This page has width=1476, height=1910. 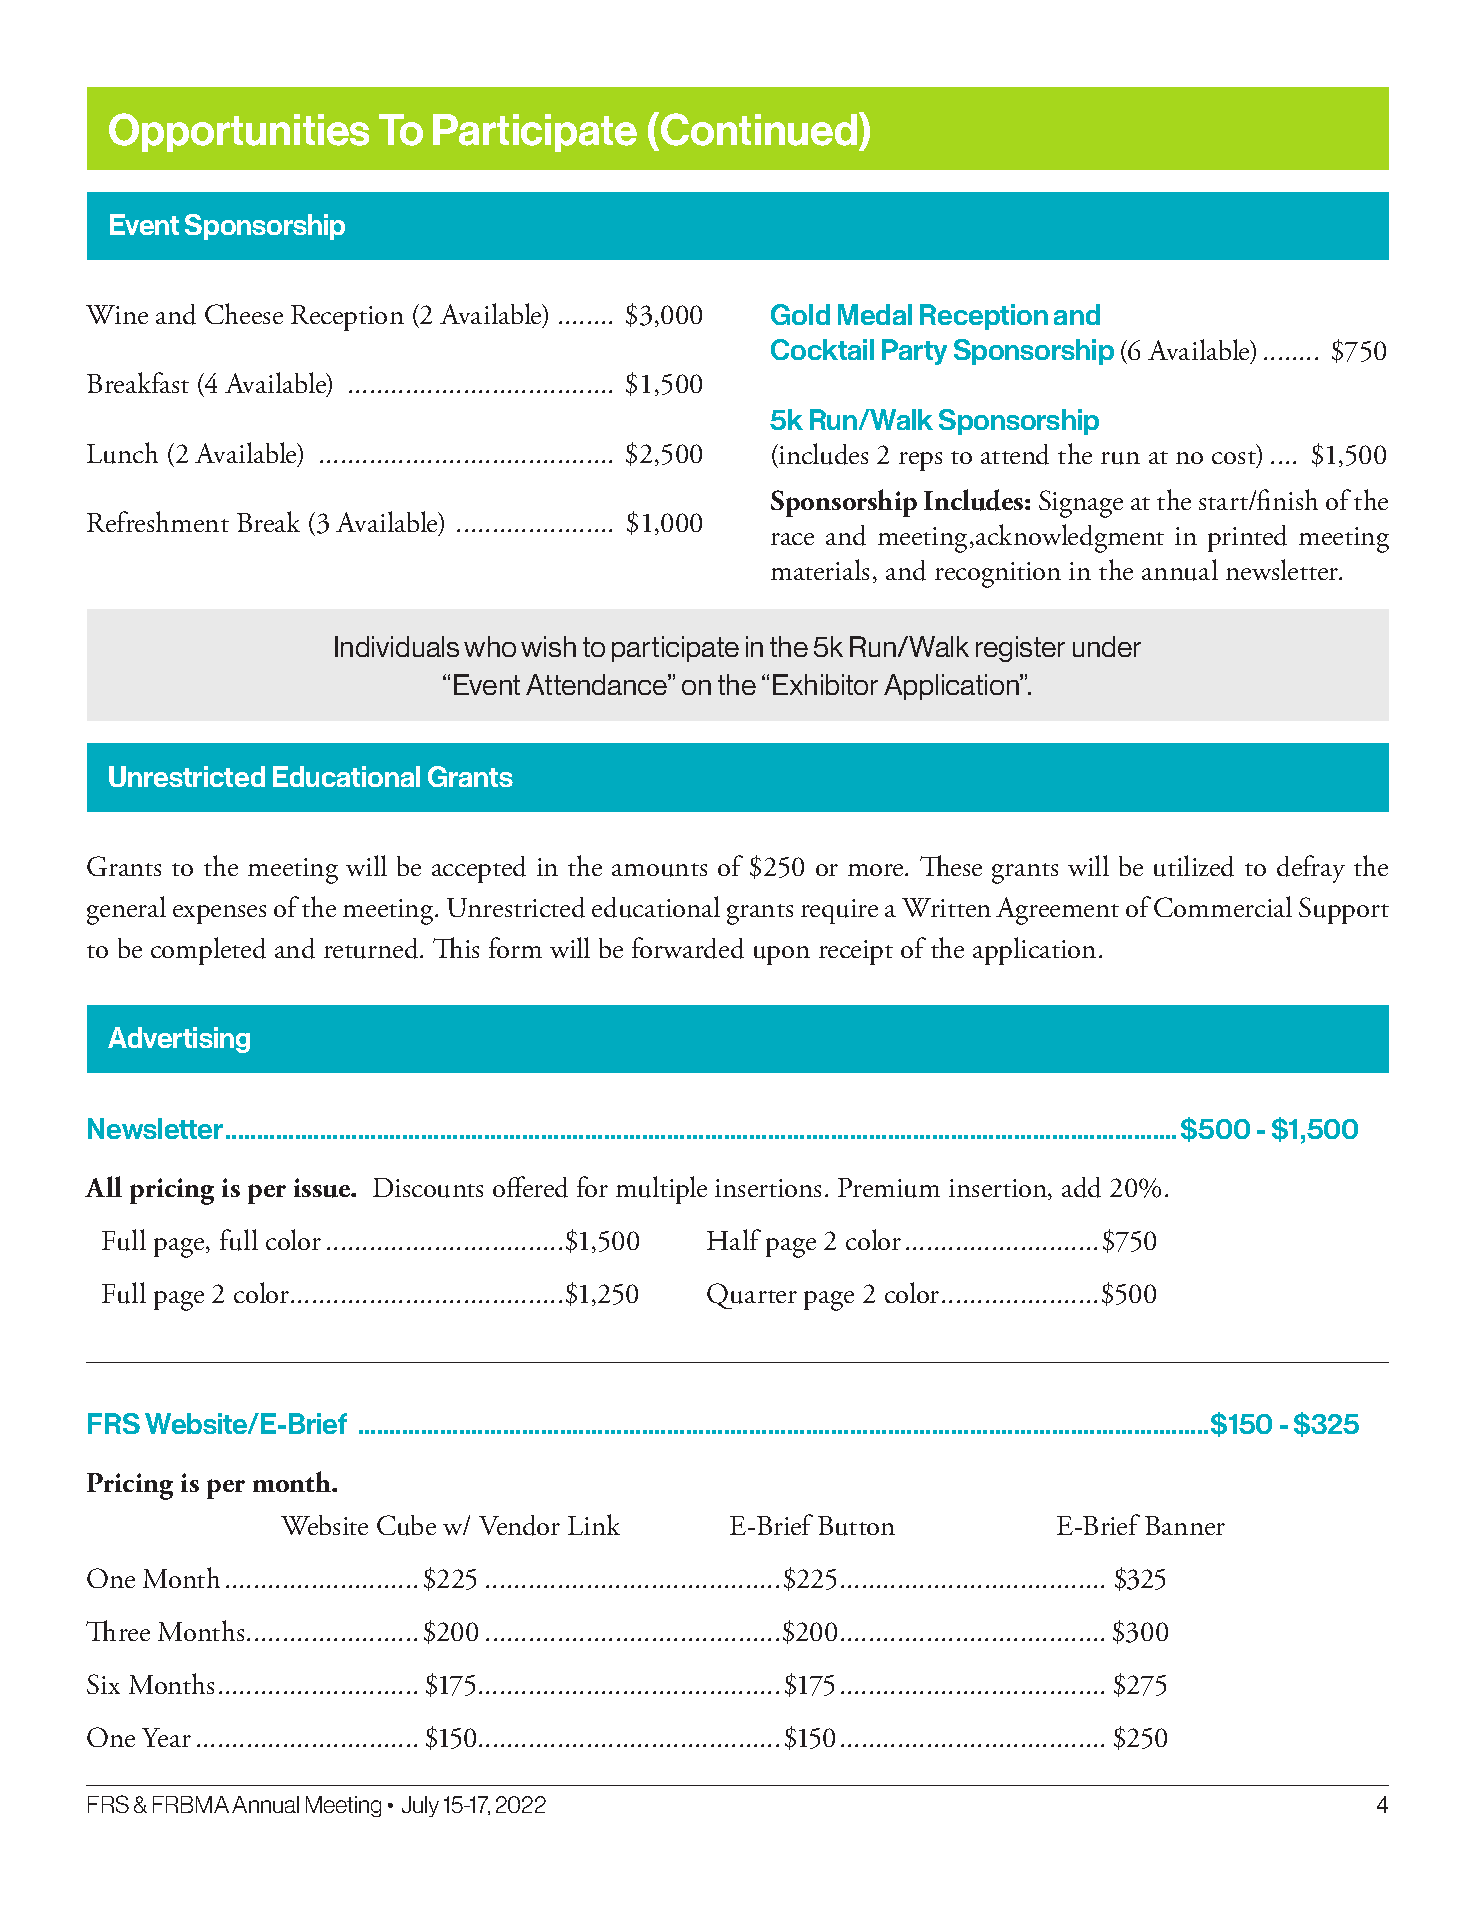 I want to click on Commercial, so click(x=1223, y=906).
